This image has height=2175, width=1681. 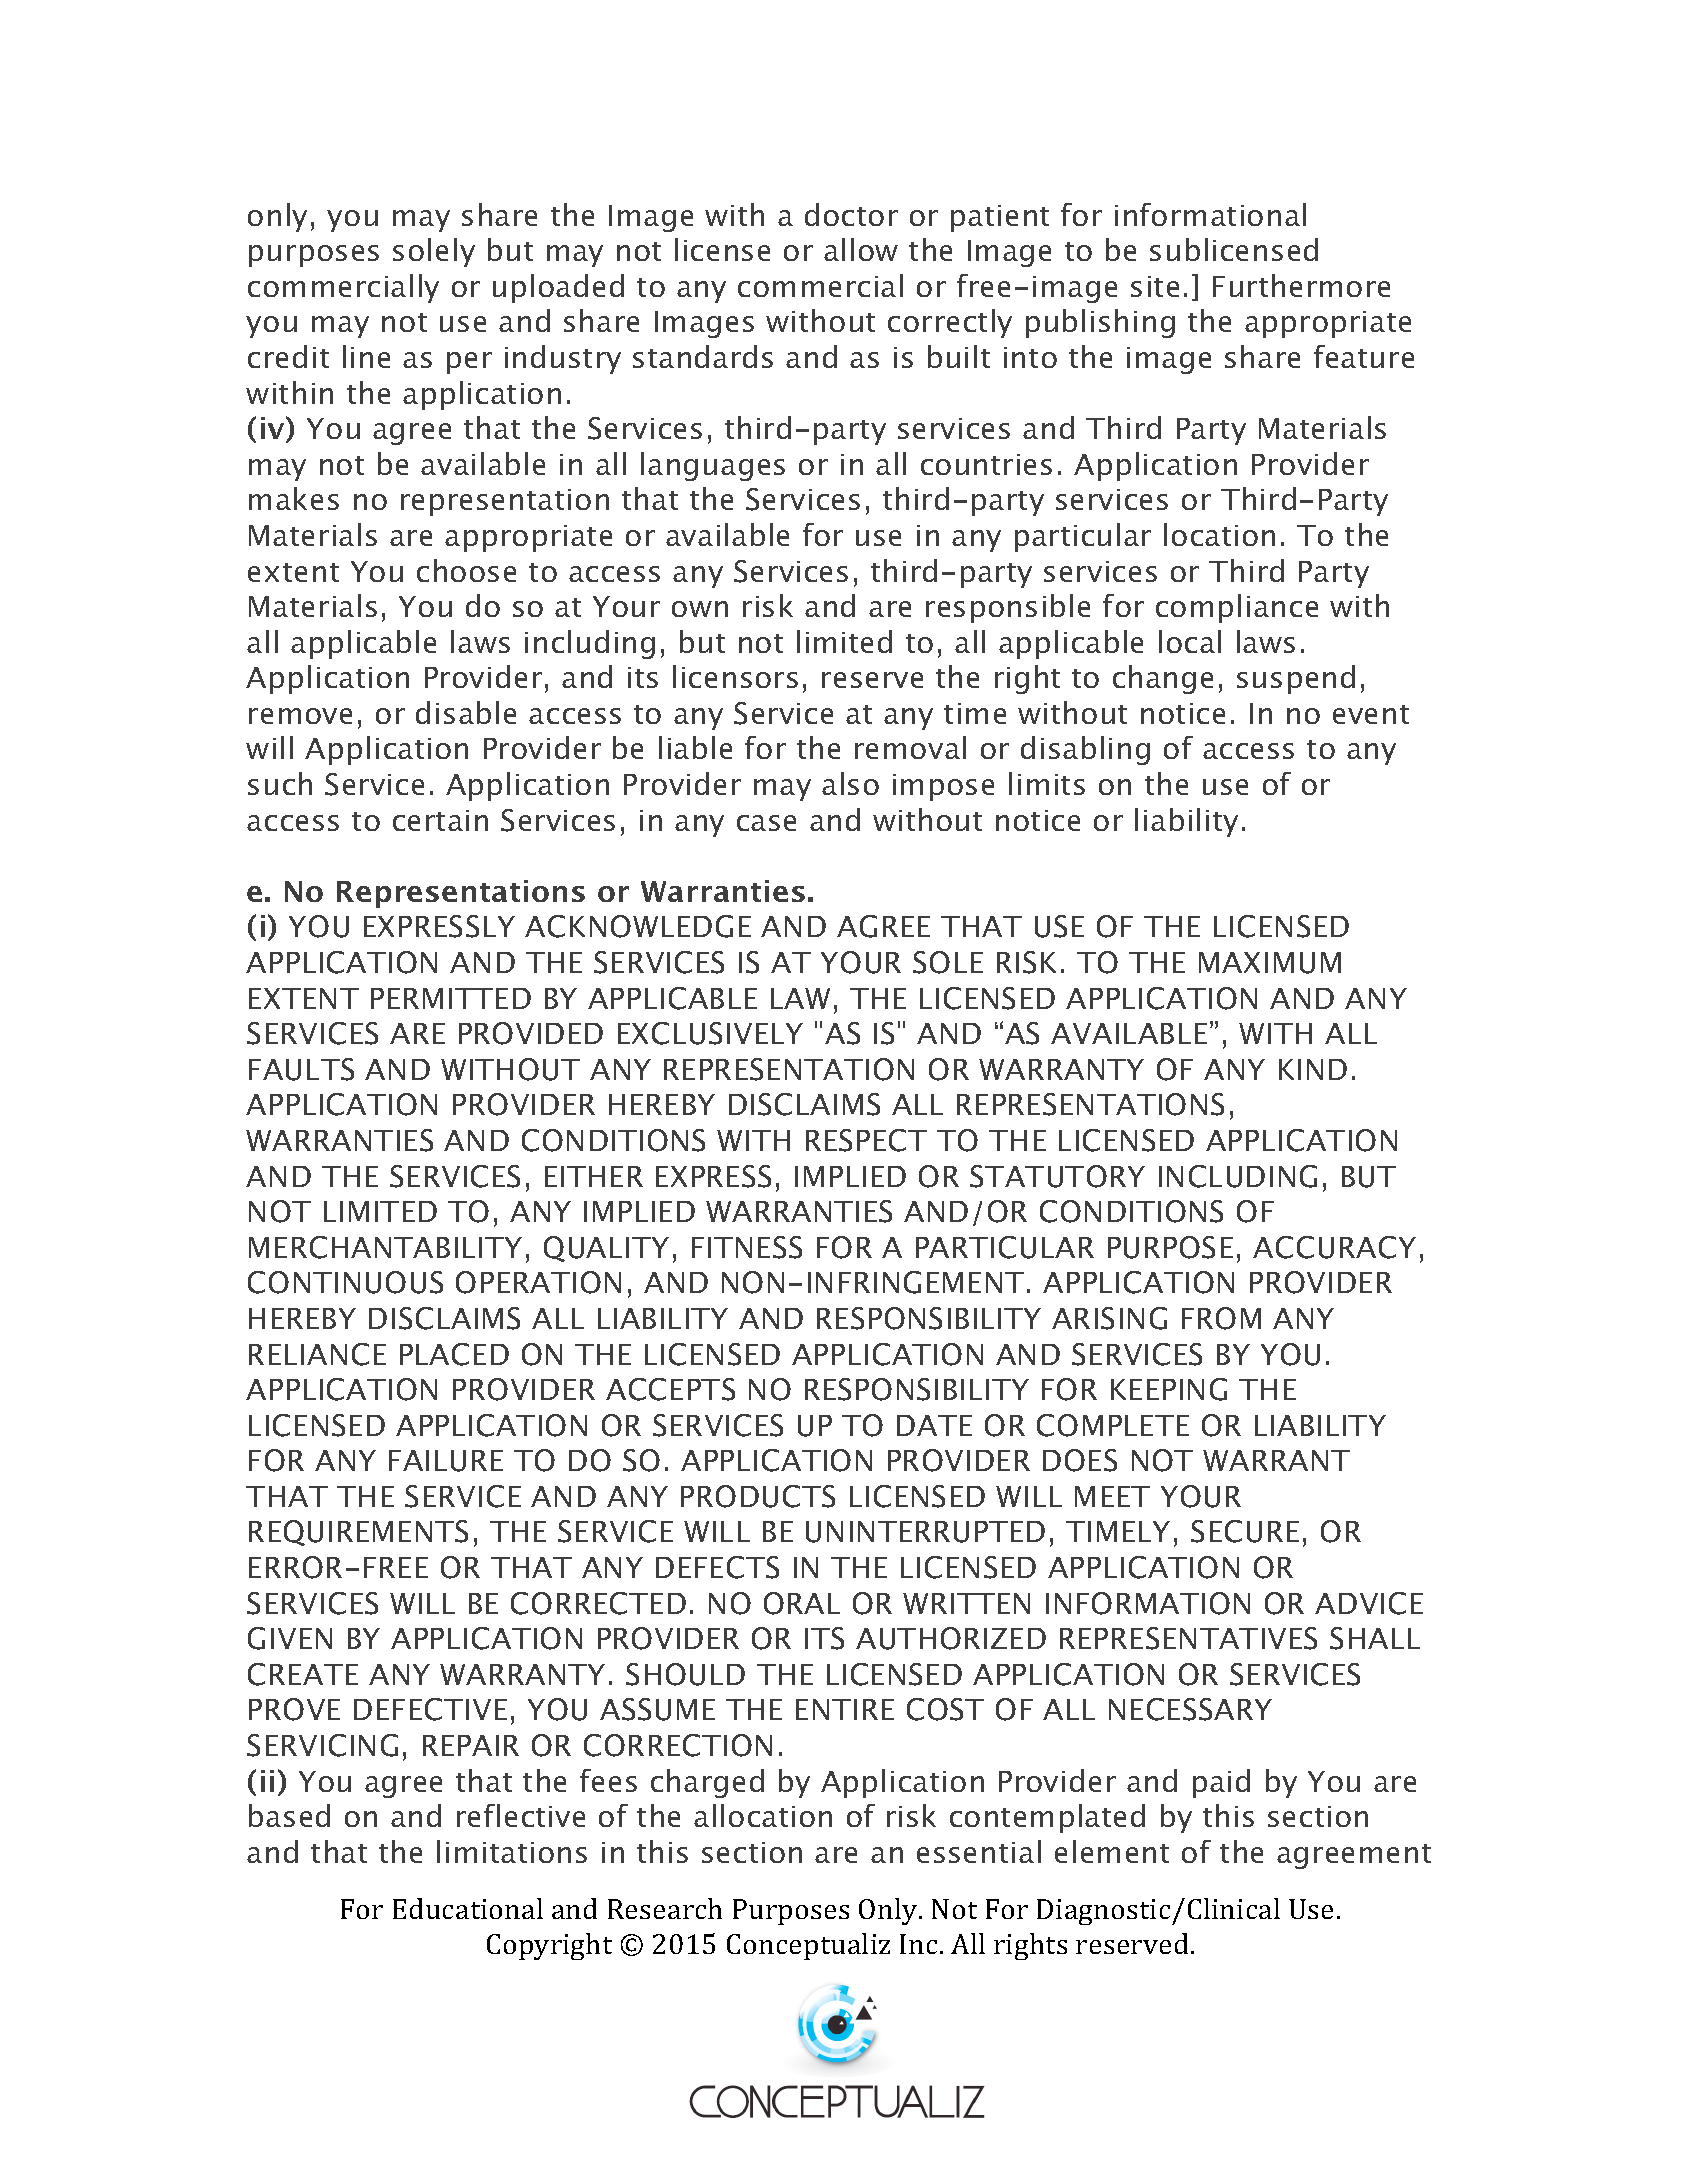 I want to click on Educational, so click(x=468, y=1908).
